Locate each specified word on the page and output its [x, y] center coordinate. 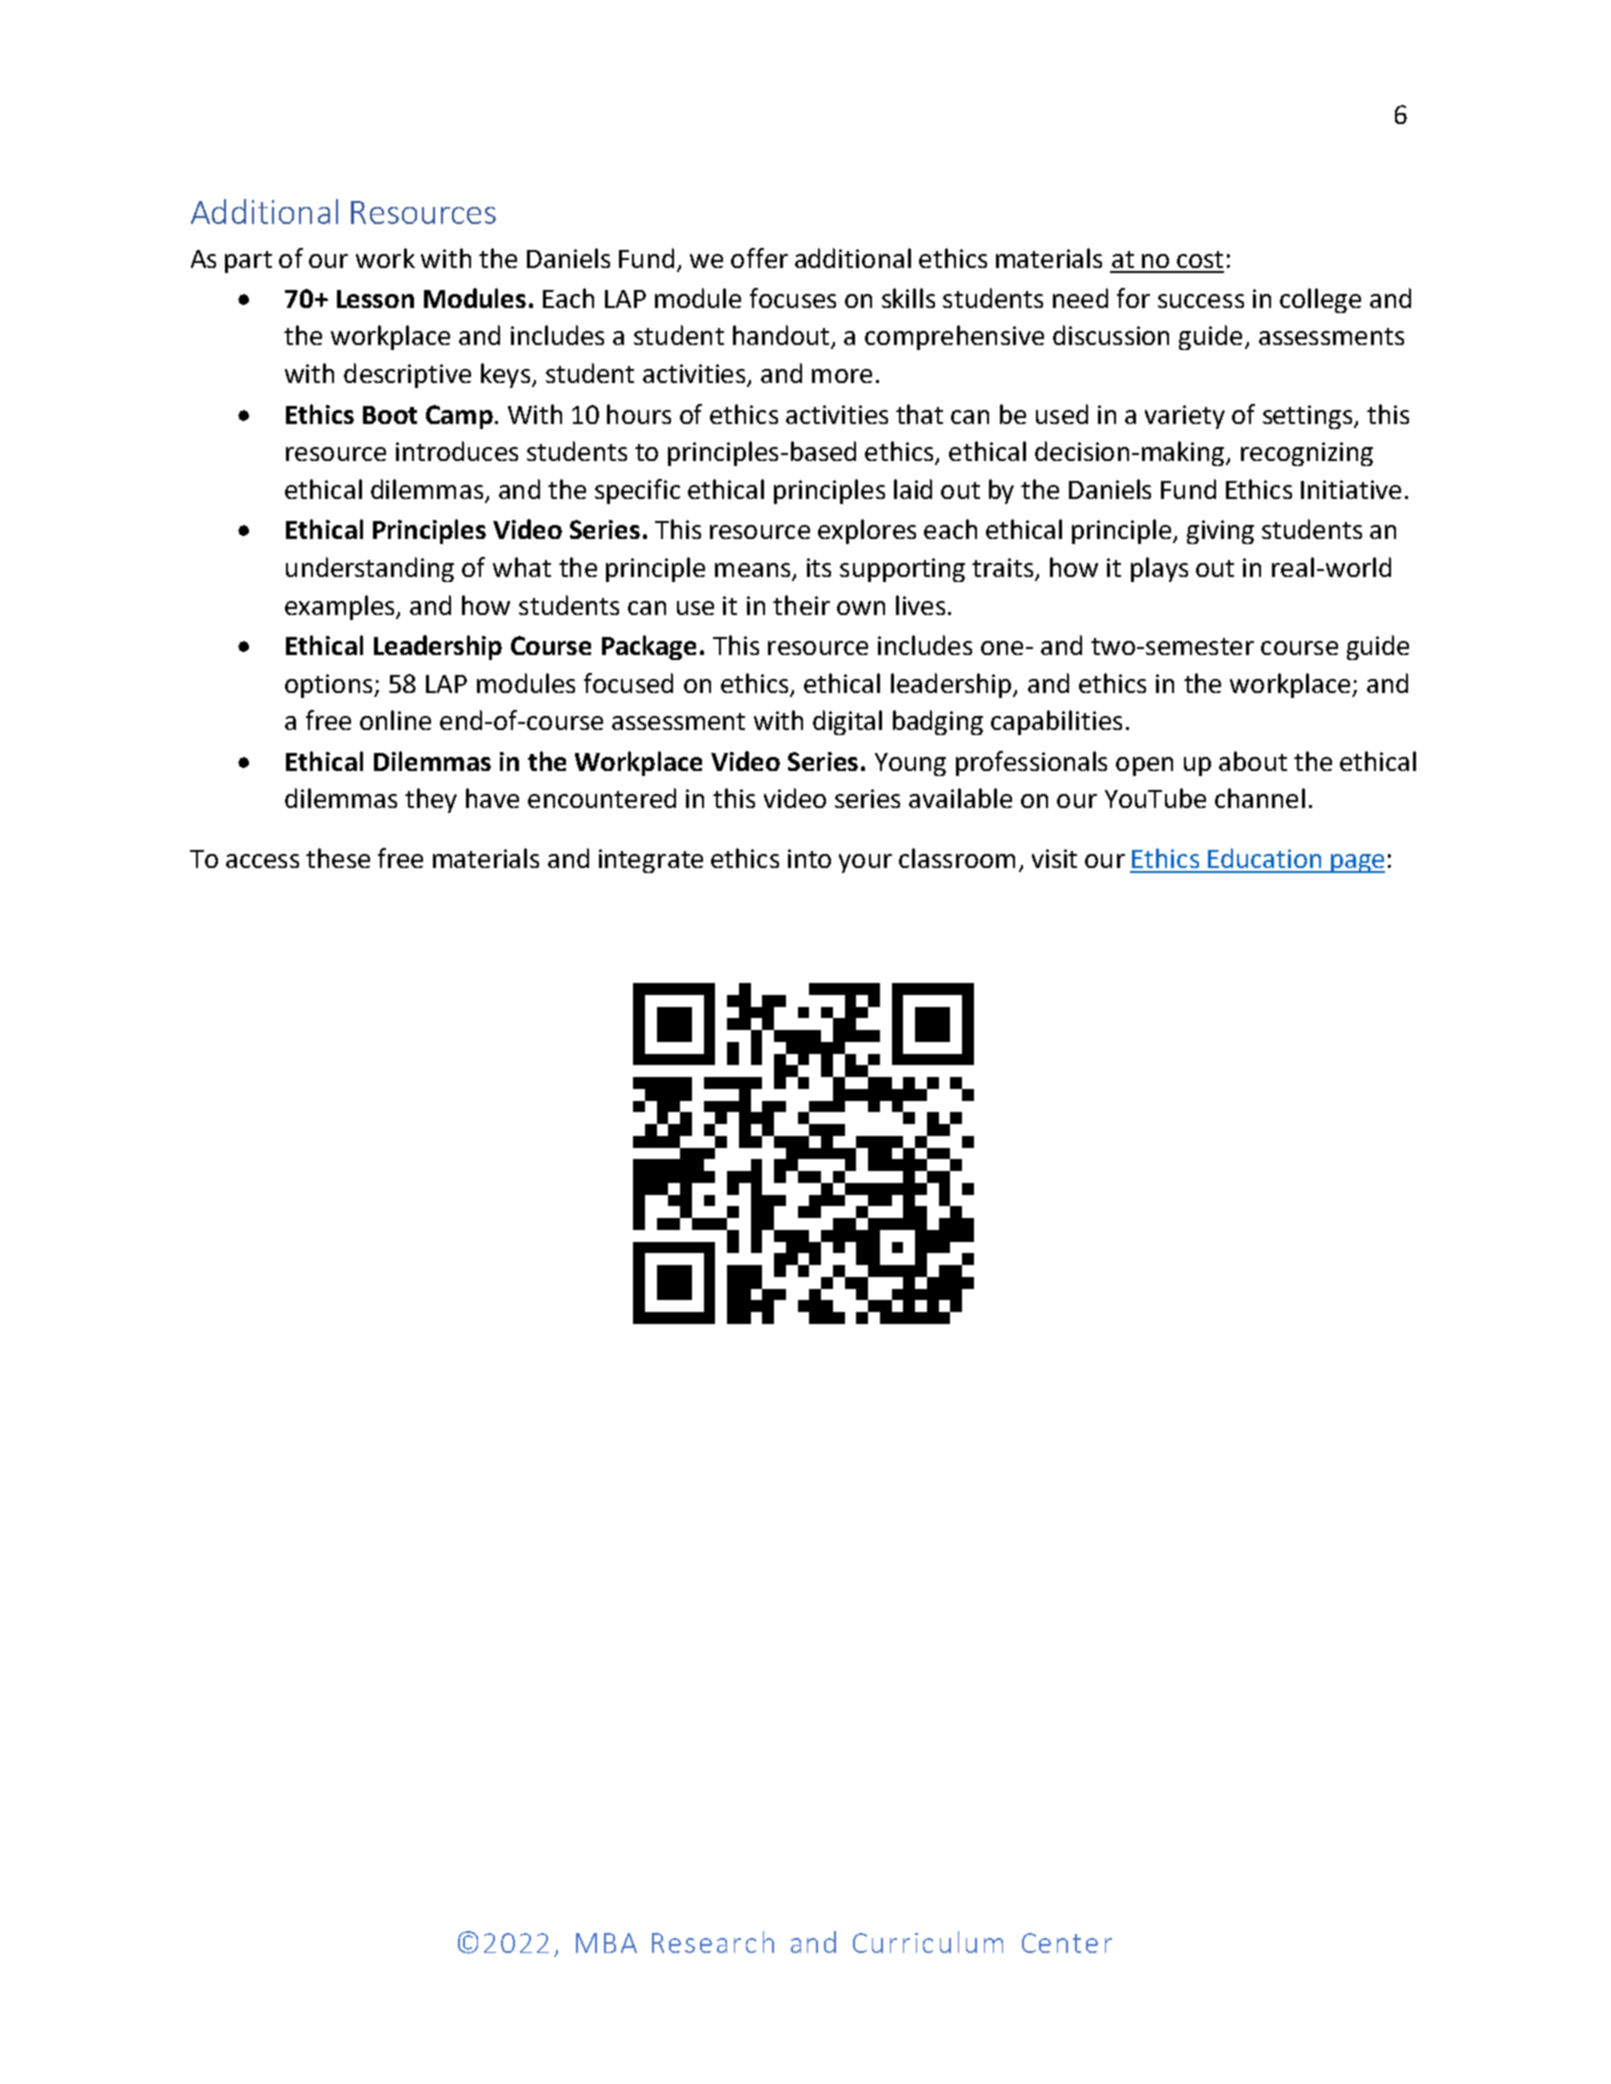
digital [847, 722]
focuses [793, 298]
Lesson [375, 299]
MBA [606, 1943]
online [395, 720]
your [865, 863]
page [1357, 863]
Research [713, 1942]
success [1201, 301]
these [338, 858]
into [809, 858]
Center [1067, 1943]
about [1253, 761]
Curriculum [928, 1942]
